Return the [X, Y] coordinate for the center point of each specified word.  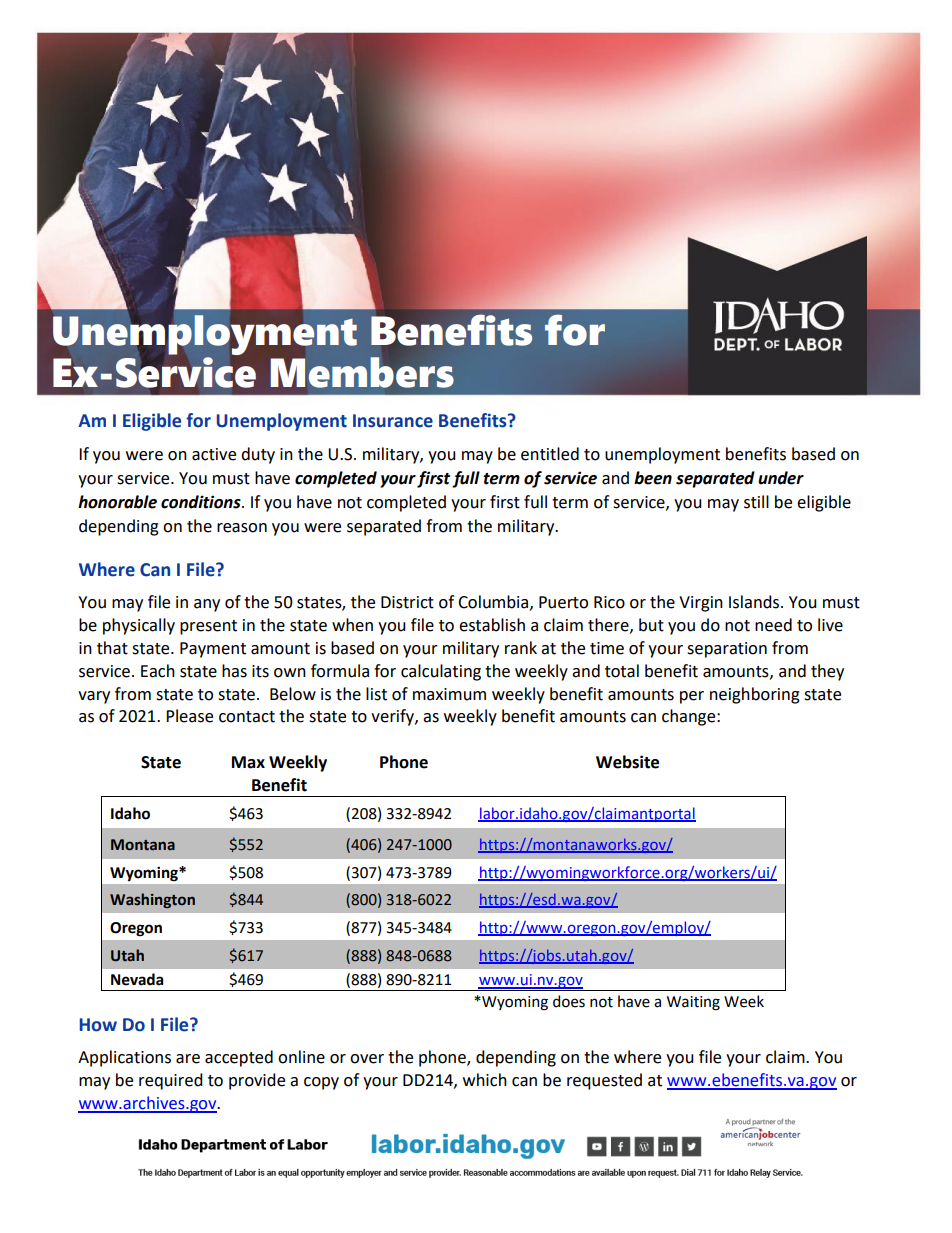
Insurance [393, 421]
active [214, 454]
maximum [449, 694]
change [690, 717]
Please [189, 716]
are [188, 1059]
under [781, 478]
